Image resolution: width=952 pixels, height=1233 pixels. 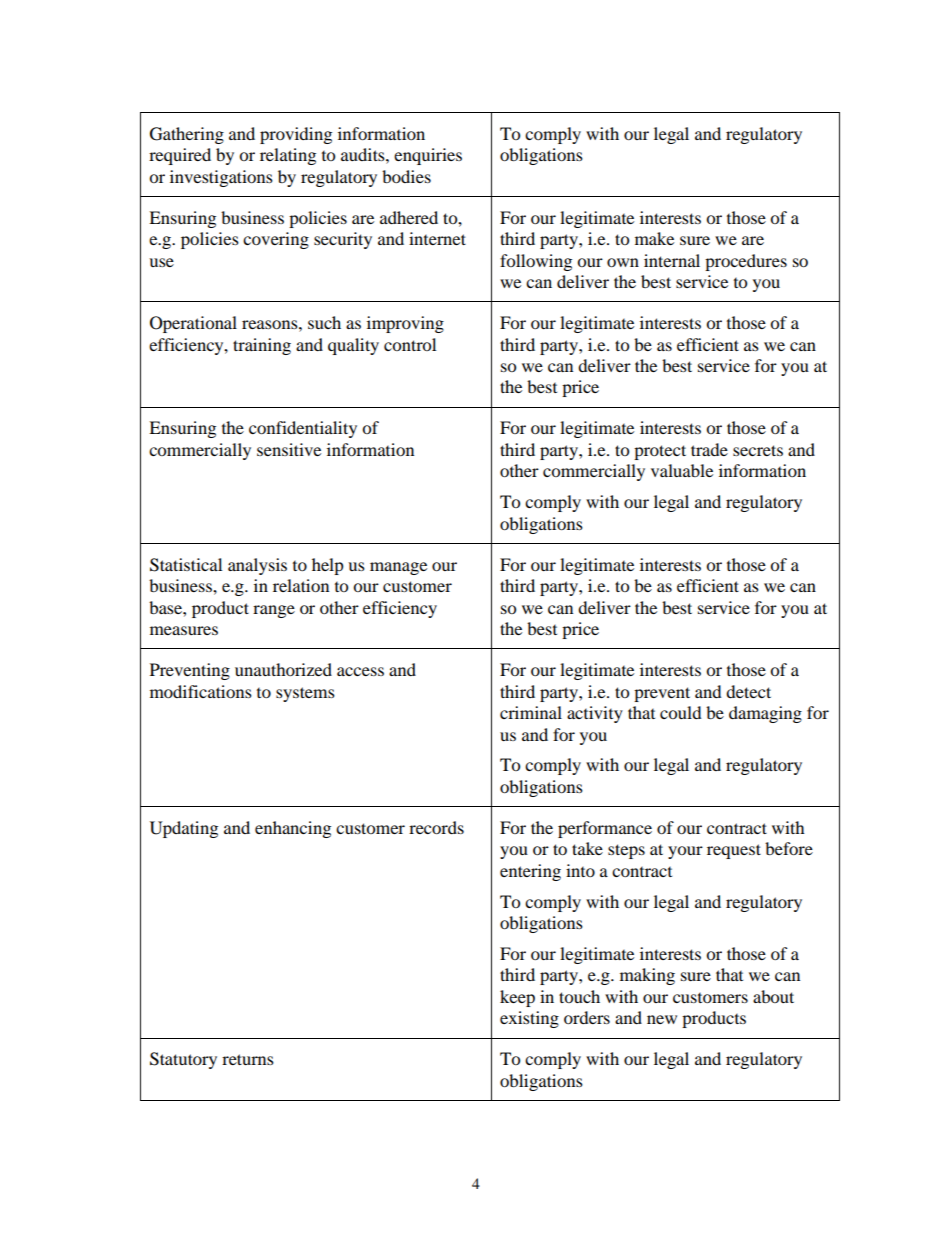 What do you see at coordinates (274, 611) in the document?
I see `range` at bounding box center [274, 611].
